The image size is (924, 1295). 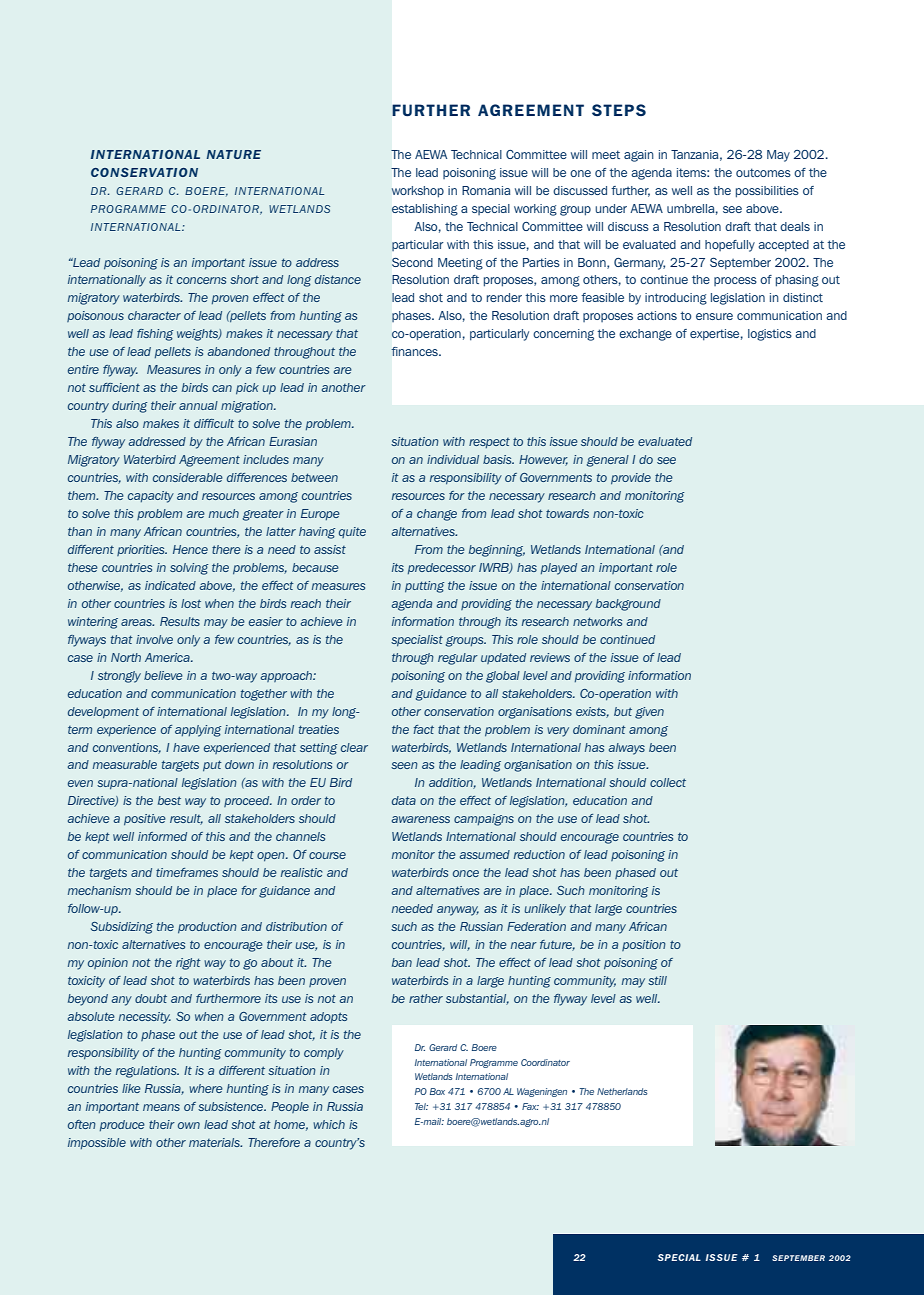 What do you see at coordinates (763, 172) in the image?
I see `outcomes` at bounding box center [763, 172].
